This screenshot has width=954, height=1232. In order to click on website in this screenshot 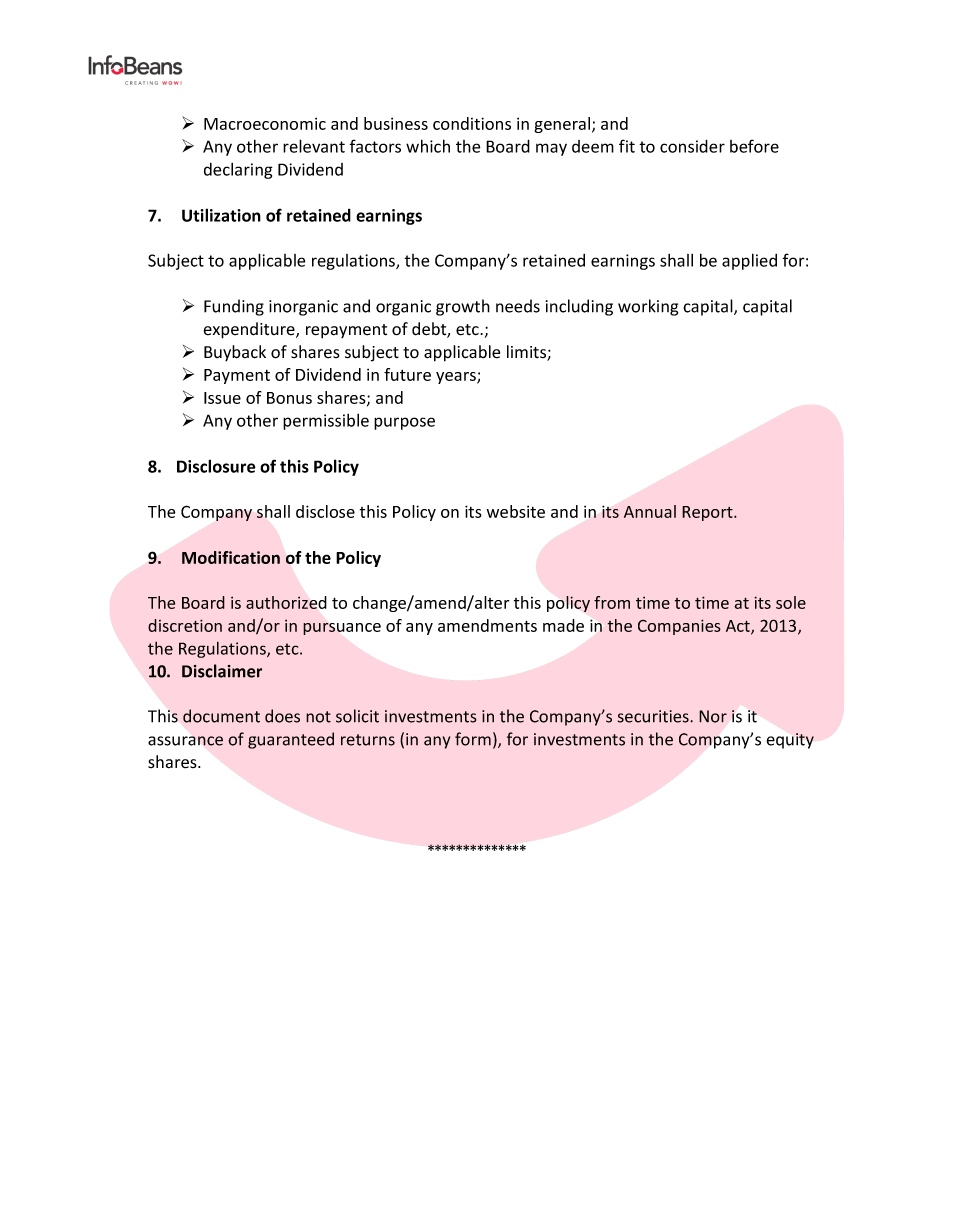, I will do `click(516, 511)`.
